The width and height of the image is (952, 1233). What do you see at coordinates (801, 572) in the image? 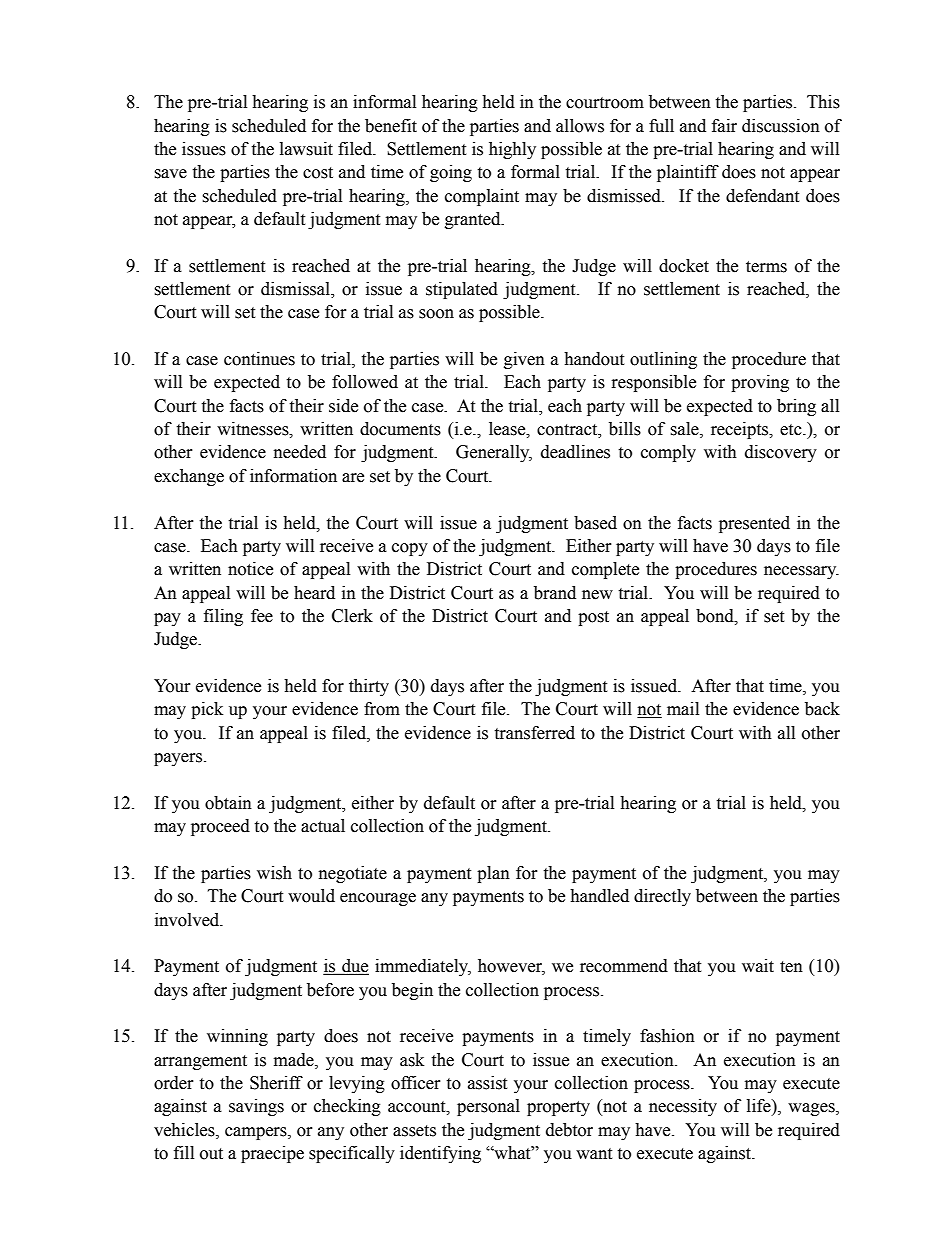
I see `necessary` at bounding box center [801, 572].
